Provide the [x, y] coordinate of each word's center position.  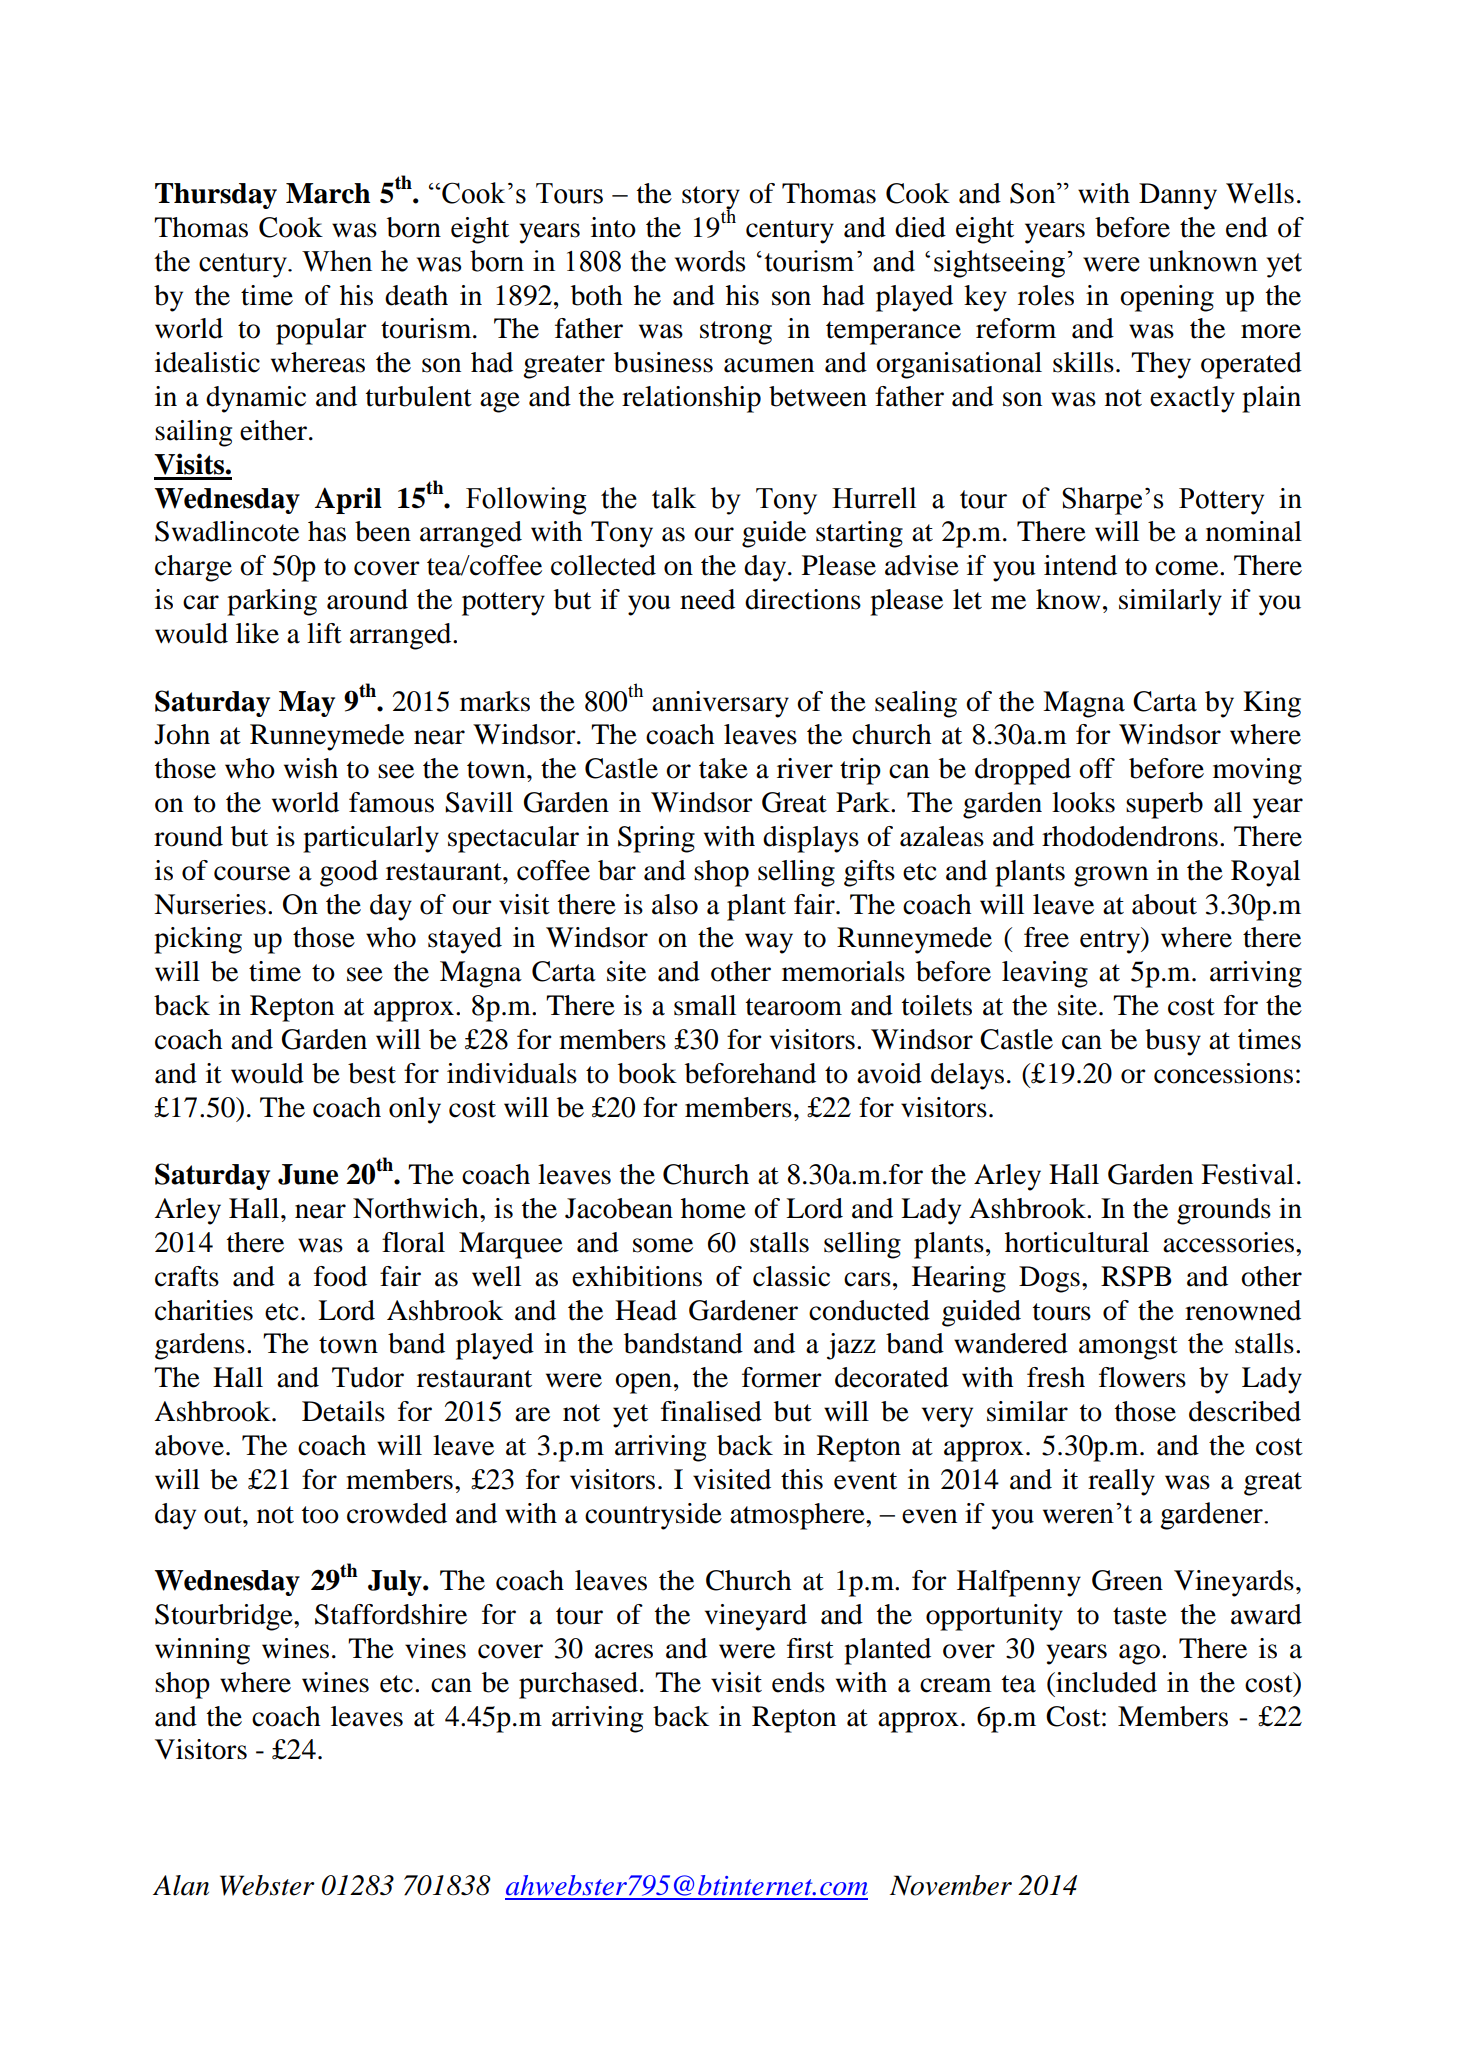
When [337, 261]
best [372, 1073]
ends [798, 1682]
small [705, 1005]
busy [1173, 1042]
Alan [181, 1885]
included [1105, 1682]
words [710, 261]
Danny [1178, 196]
